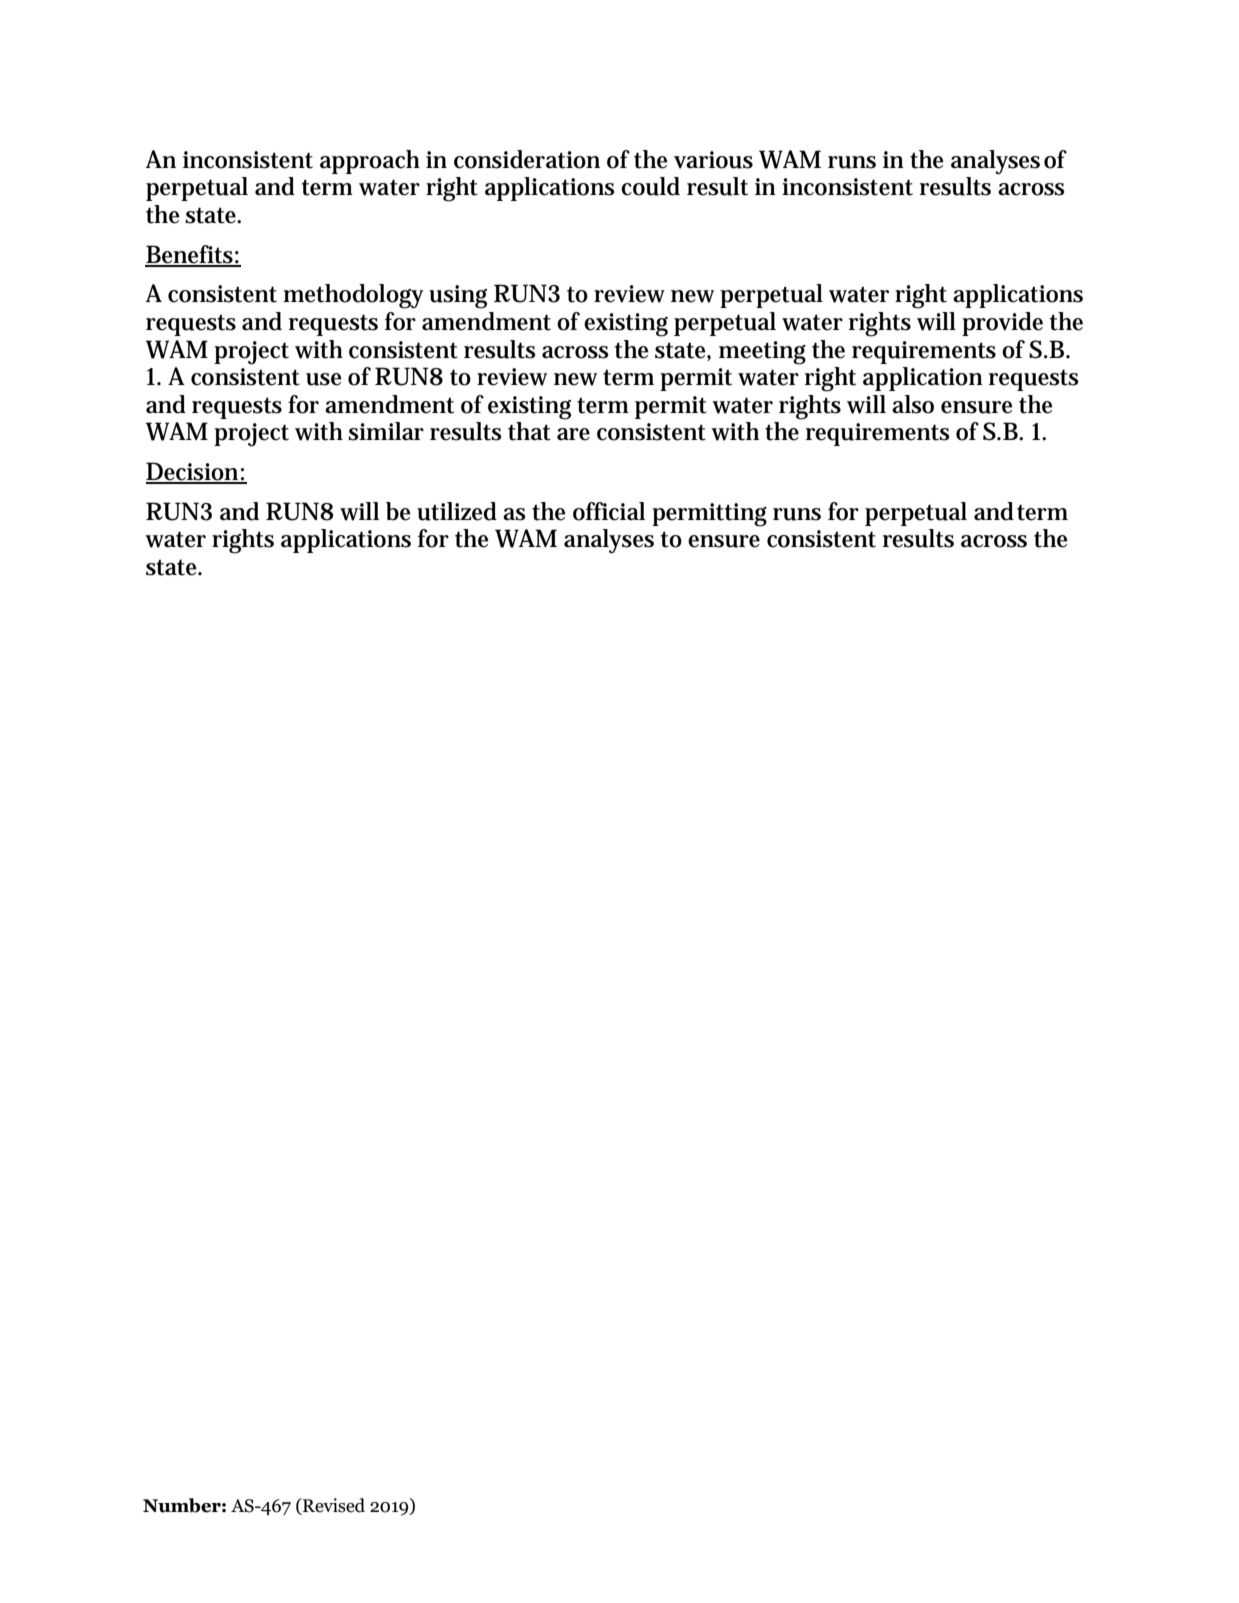 The image size is (1239, 1603). What do you see at coordinates (370, 162) in the screenshot?
I see `approach` at bounding box center [370, 162].
